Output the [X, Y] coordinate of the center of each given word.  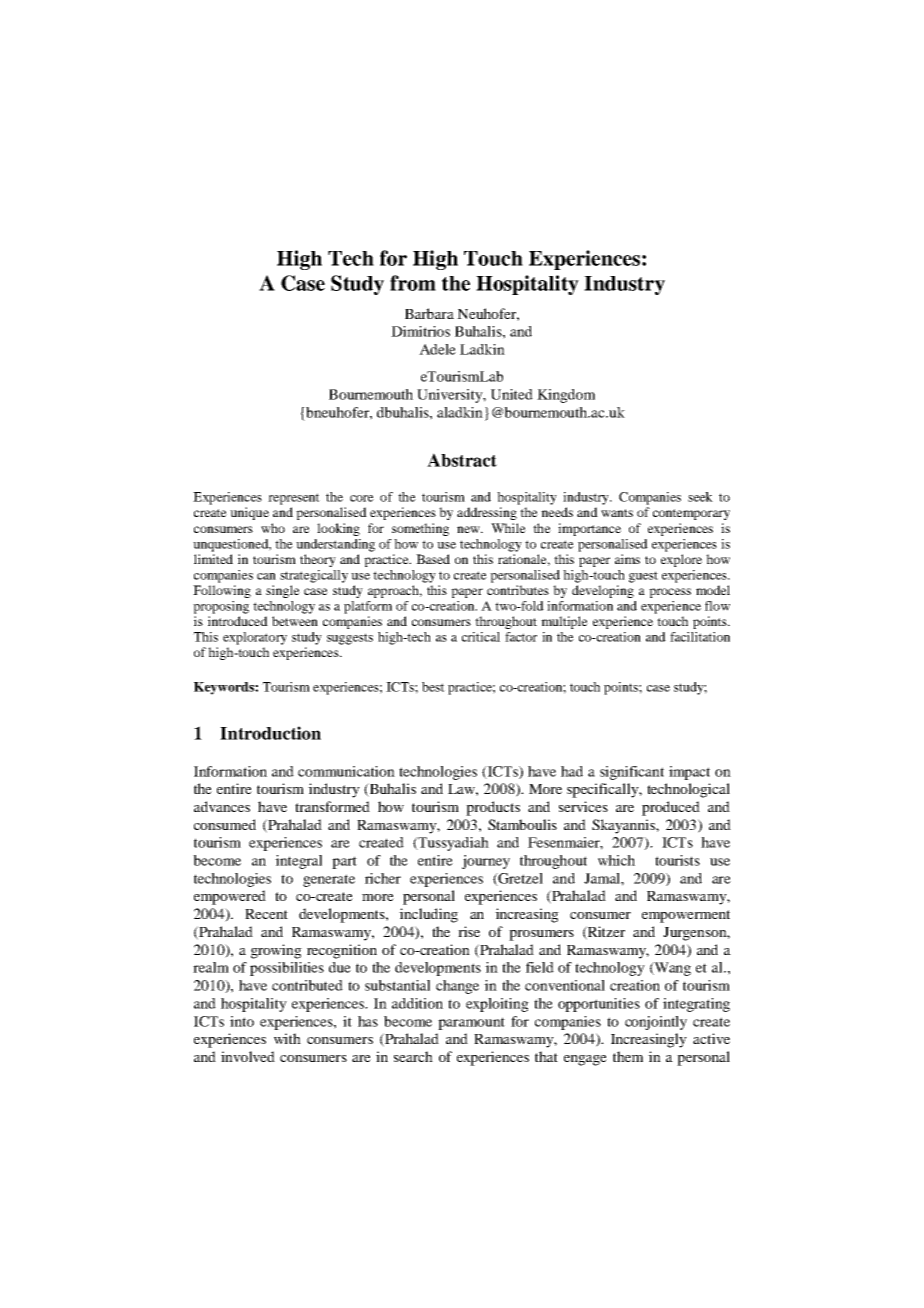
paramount [471, 1023]
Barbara [429, 313]
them [628, 1056]
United [512, 394]
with [287, 1038]
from [413, 283]
